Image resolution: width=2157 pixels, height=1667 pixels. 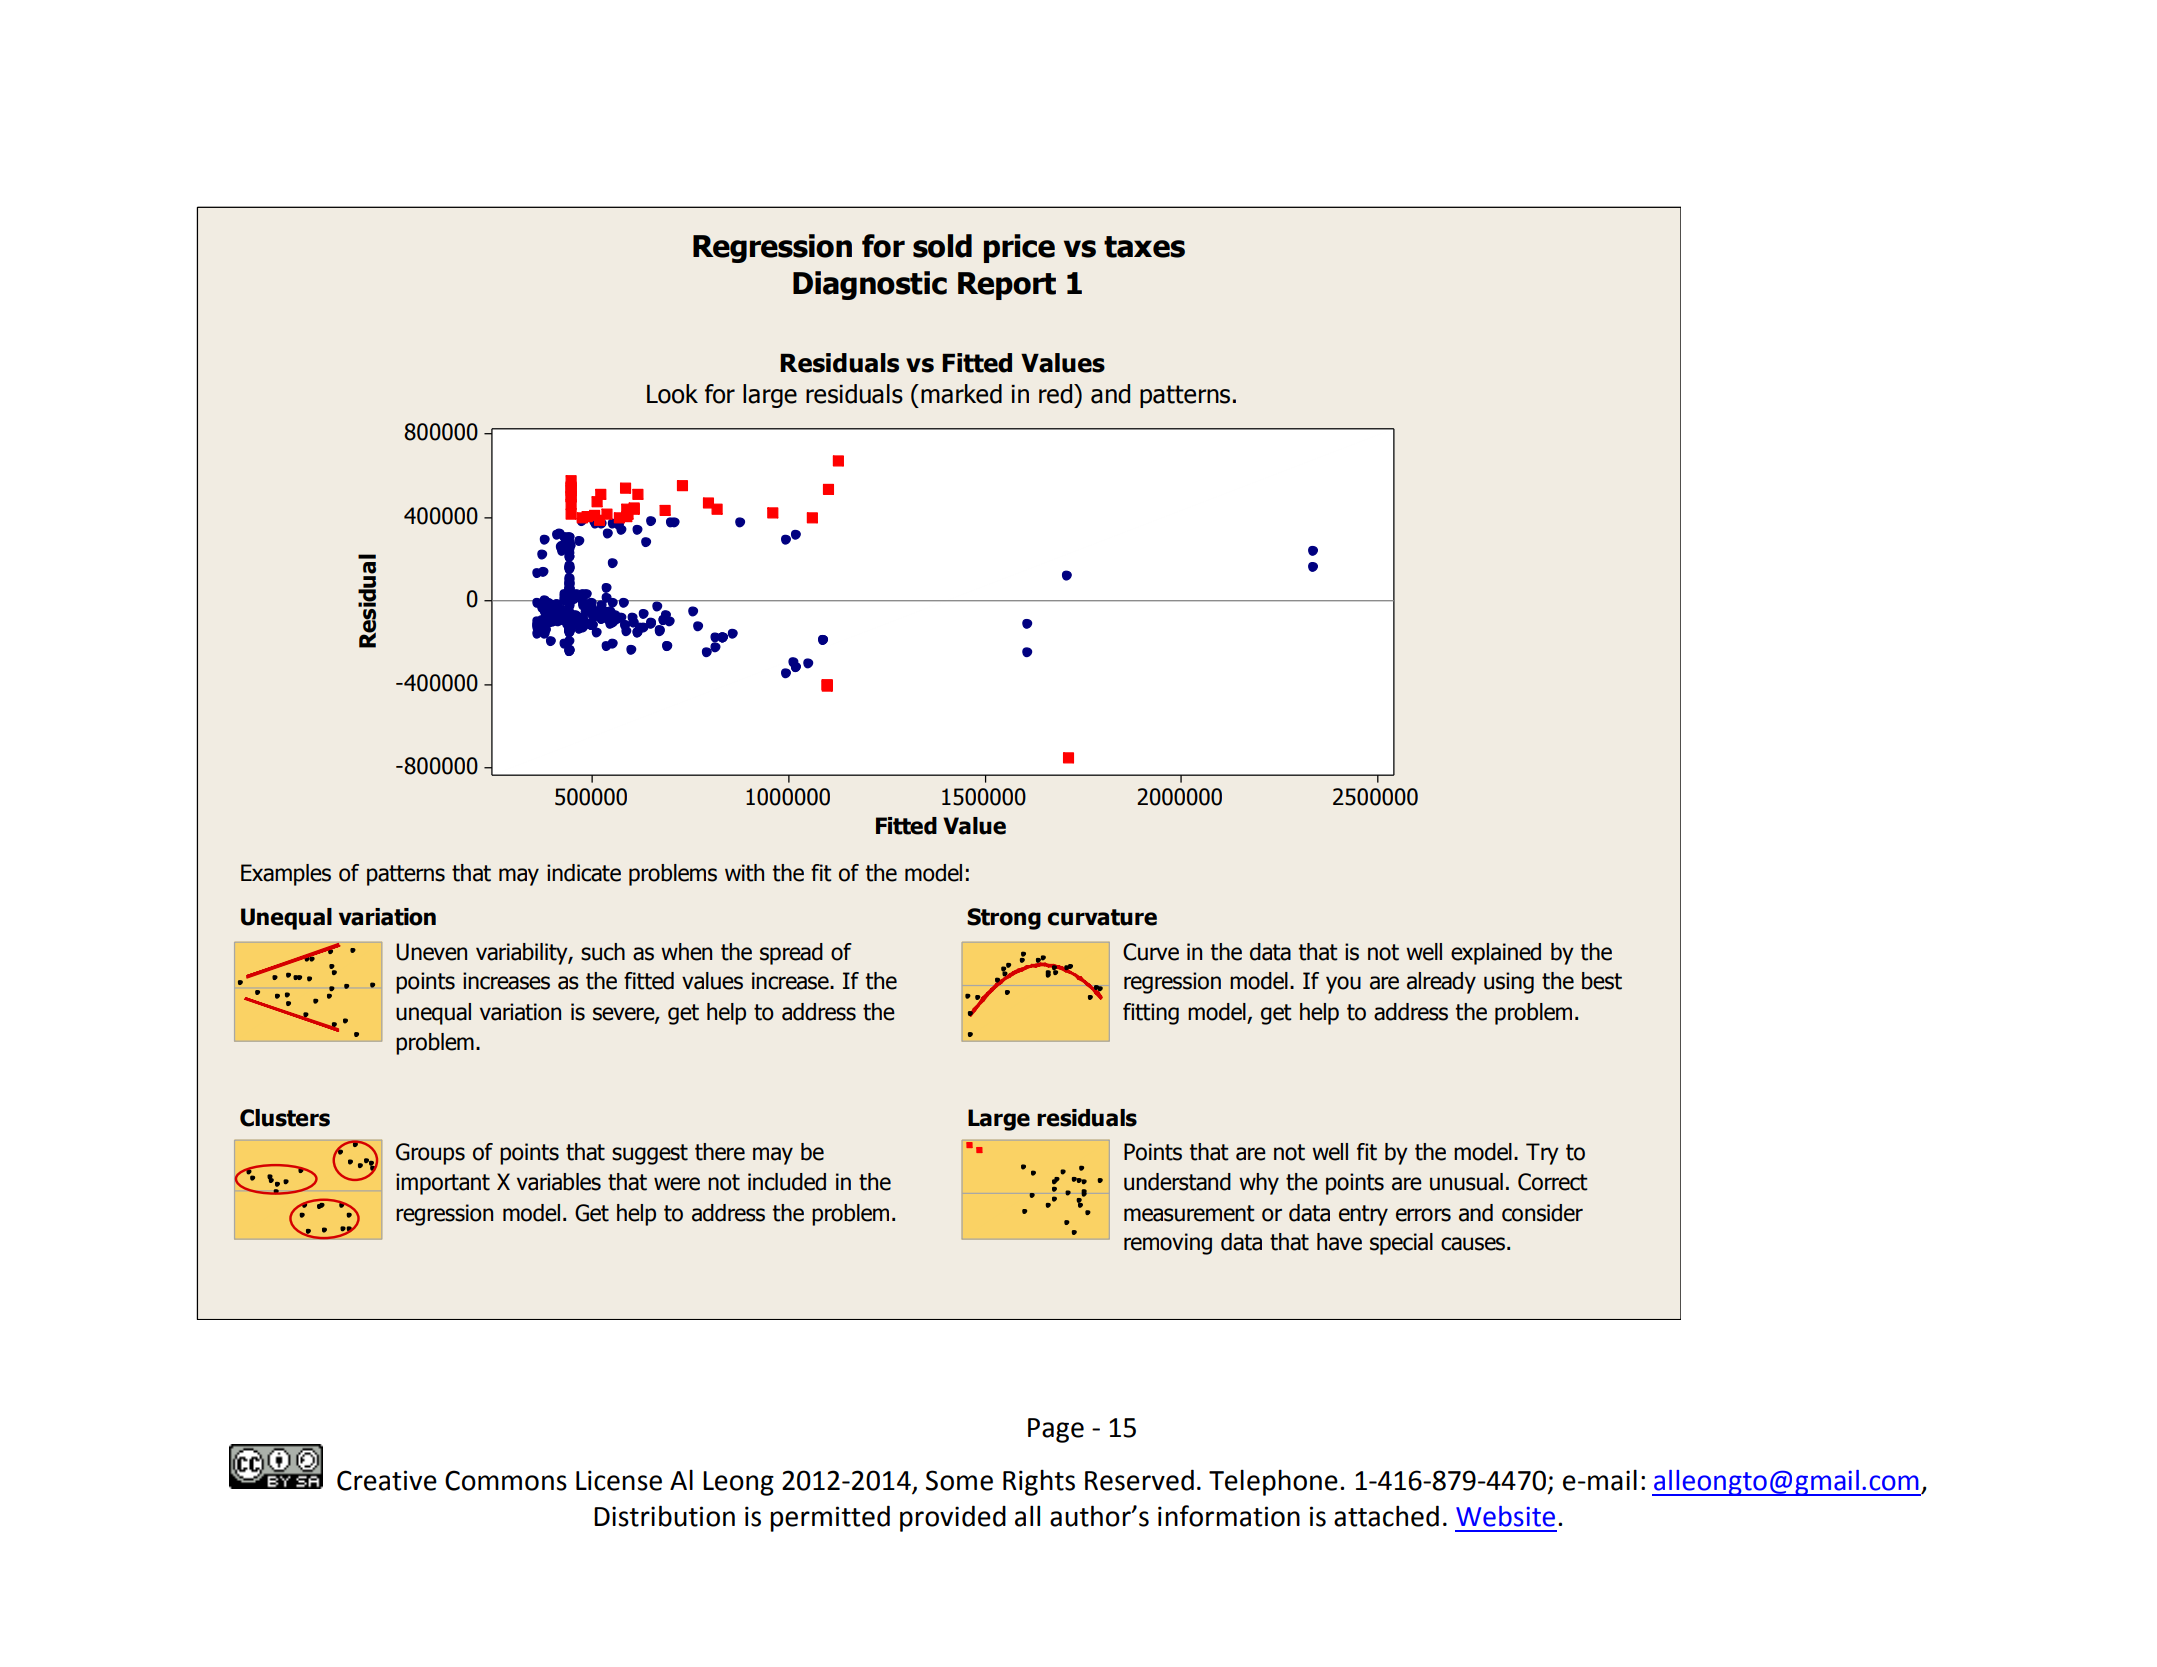 What do you see at coordinates (387, 1480) in the screenshot?
I see `Creative` at bounding box center [387, 1480].
